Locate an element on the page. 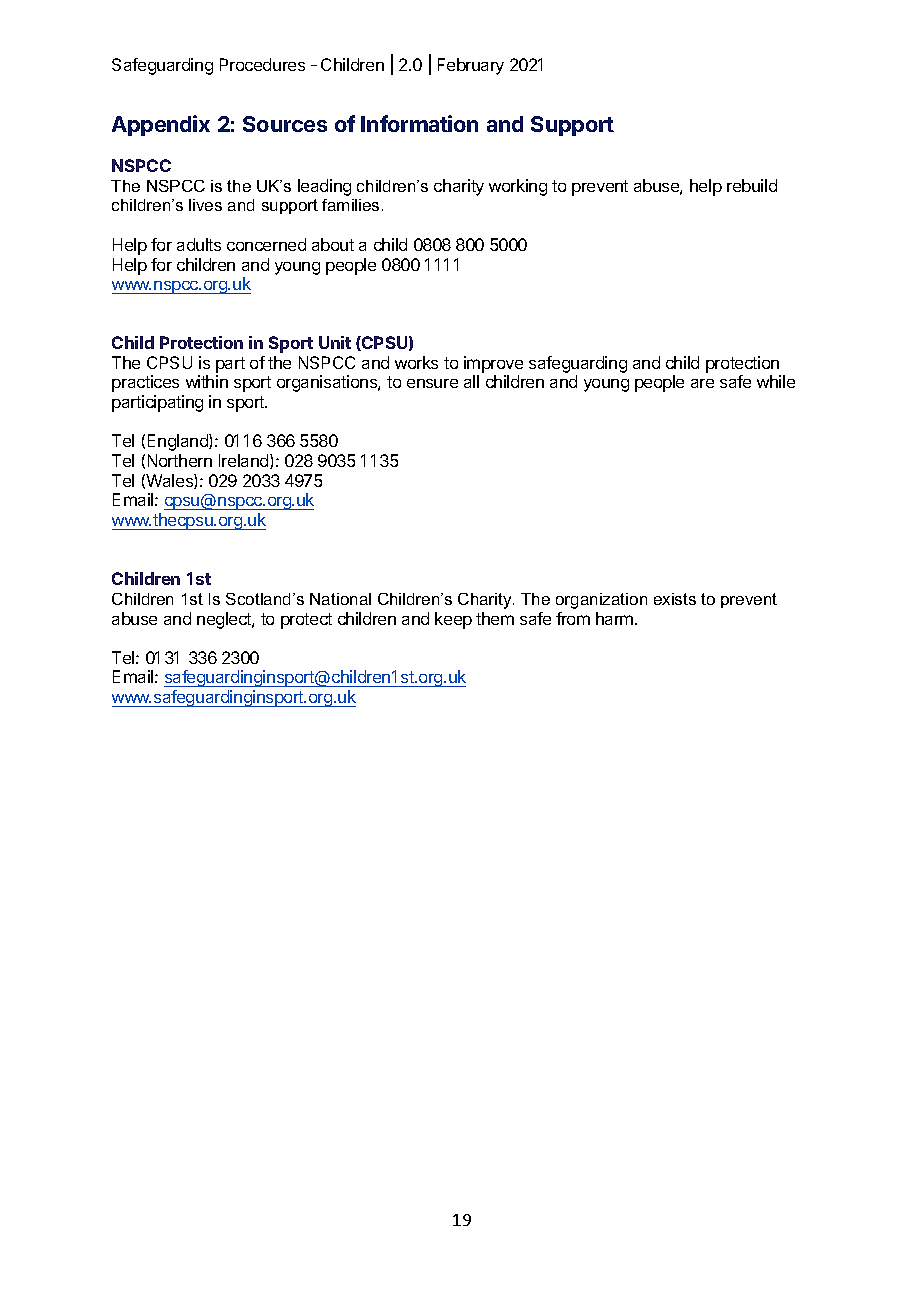 This image has height=1309, width=924. improve is located at coordinates (493, 364).
